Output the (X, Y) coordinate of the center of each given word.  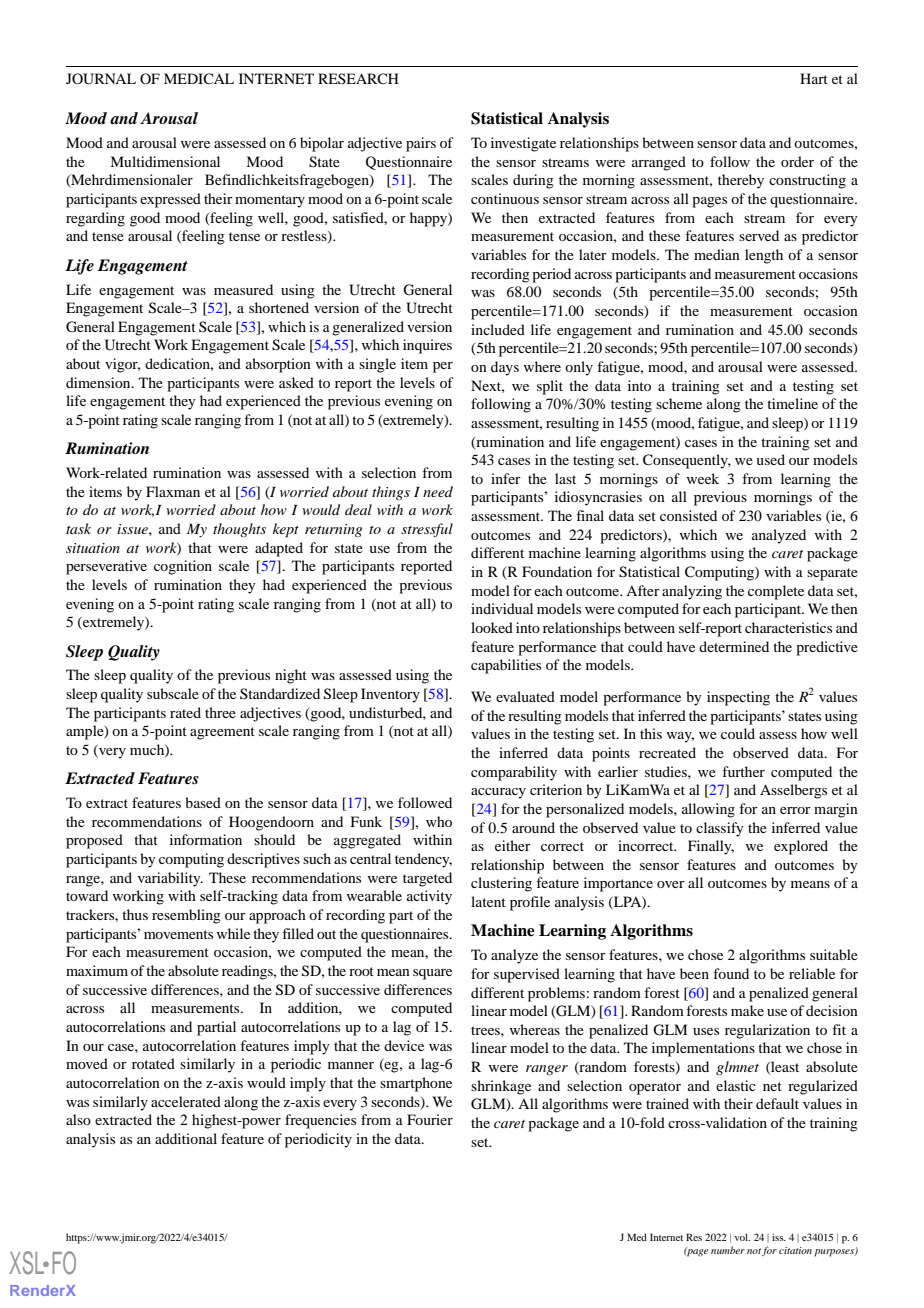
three (220, 712)
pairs (421, 144)
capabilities (506, 666)
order (797, 161)
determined (734, 646)
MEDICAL (199, 78)
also (78, 1119)
